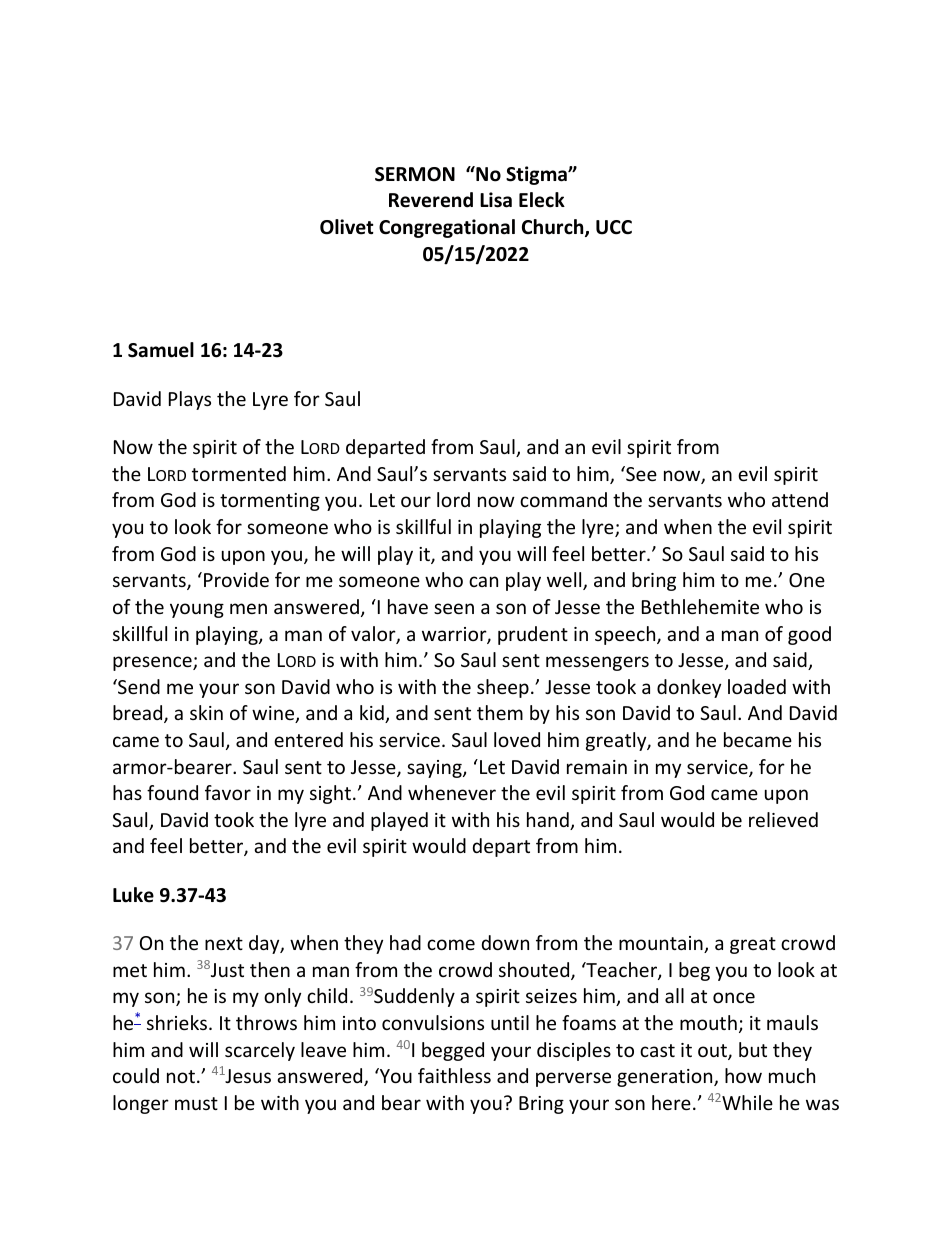 This screenshot has height=1233, width=952. What do you see at coordinates (614, 227) in the screenshot?
I see `UCC` at bounding box center [614, 227].
